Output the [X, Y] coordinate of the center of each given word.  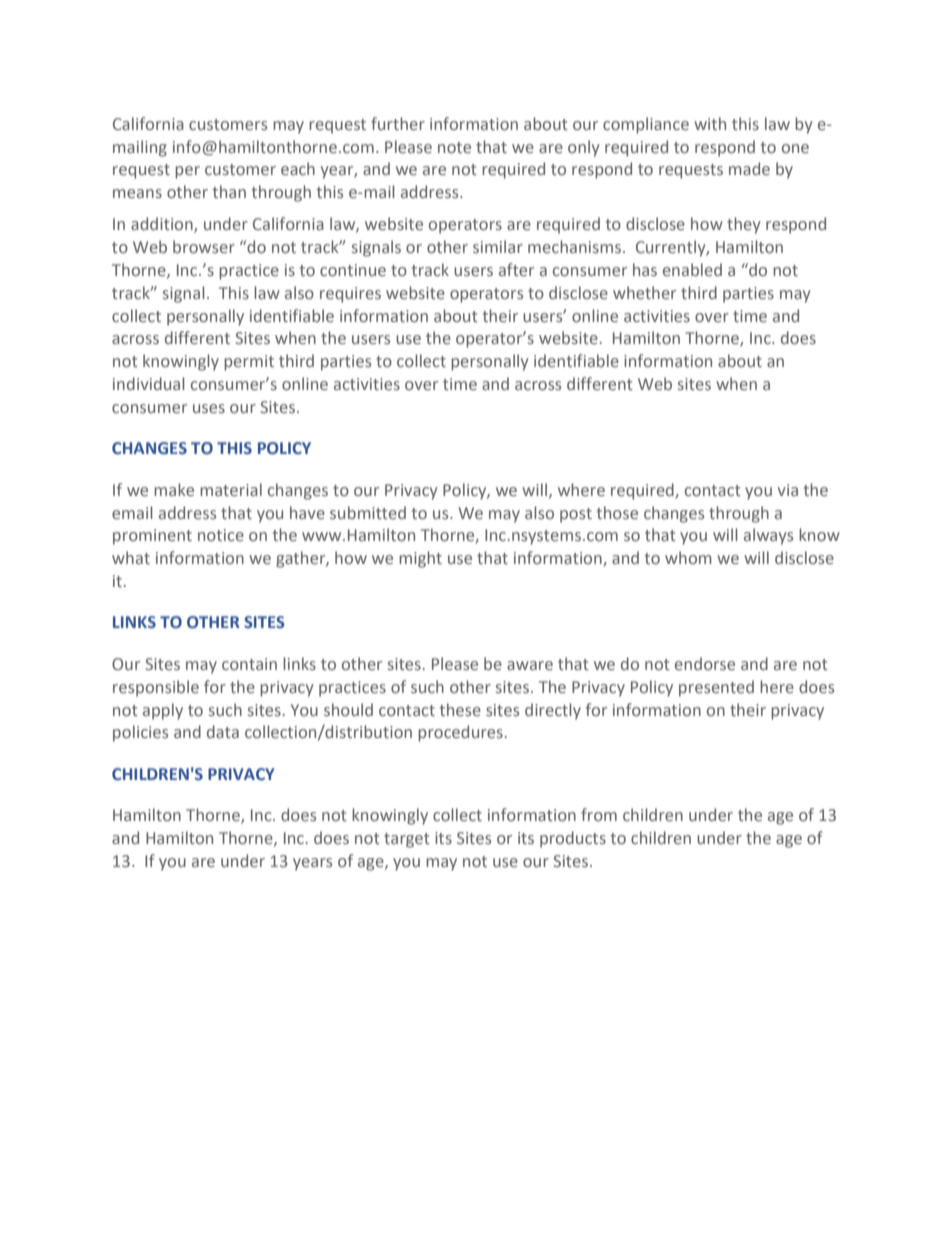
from [599, 814]
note [454, 147]
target [407, 840]
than [229, 191]
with [710, 123]
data [223, 731]
